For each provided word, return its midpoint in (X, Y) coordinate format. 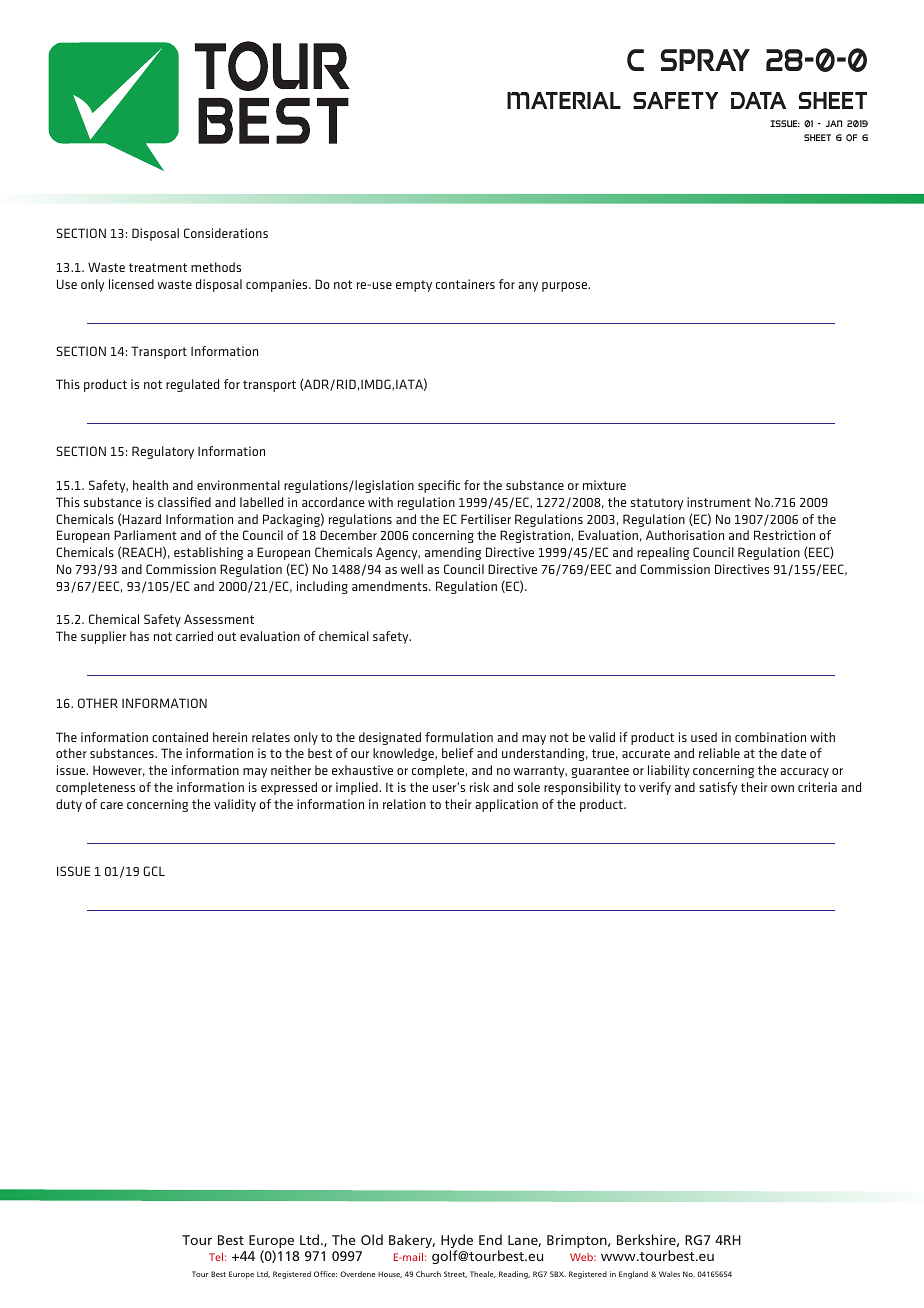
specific (439, 486)
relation (404, 804)
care (111, 805)
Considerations (226, 233)
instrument (719, 502)
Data (758, 100)
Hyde (457, 1242)
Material (564, 100)
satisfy (718, 788)
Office (325, 1274)
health (150, 485)
